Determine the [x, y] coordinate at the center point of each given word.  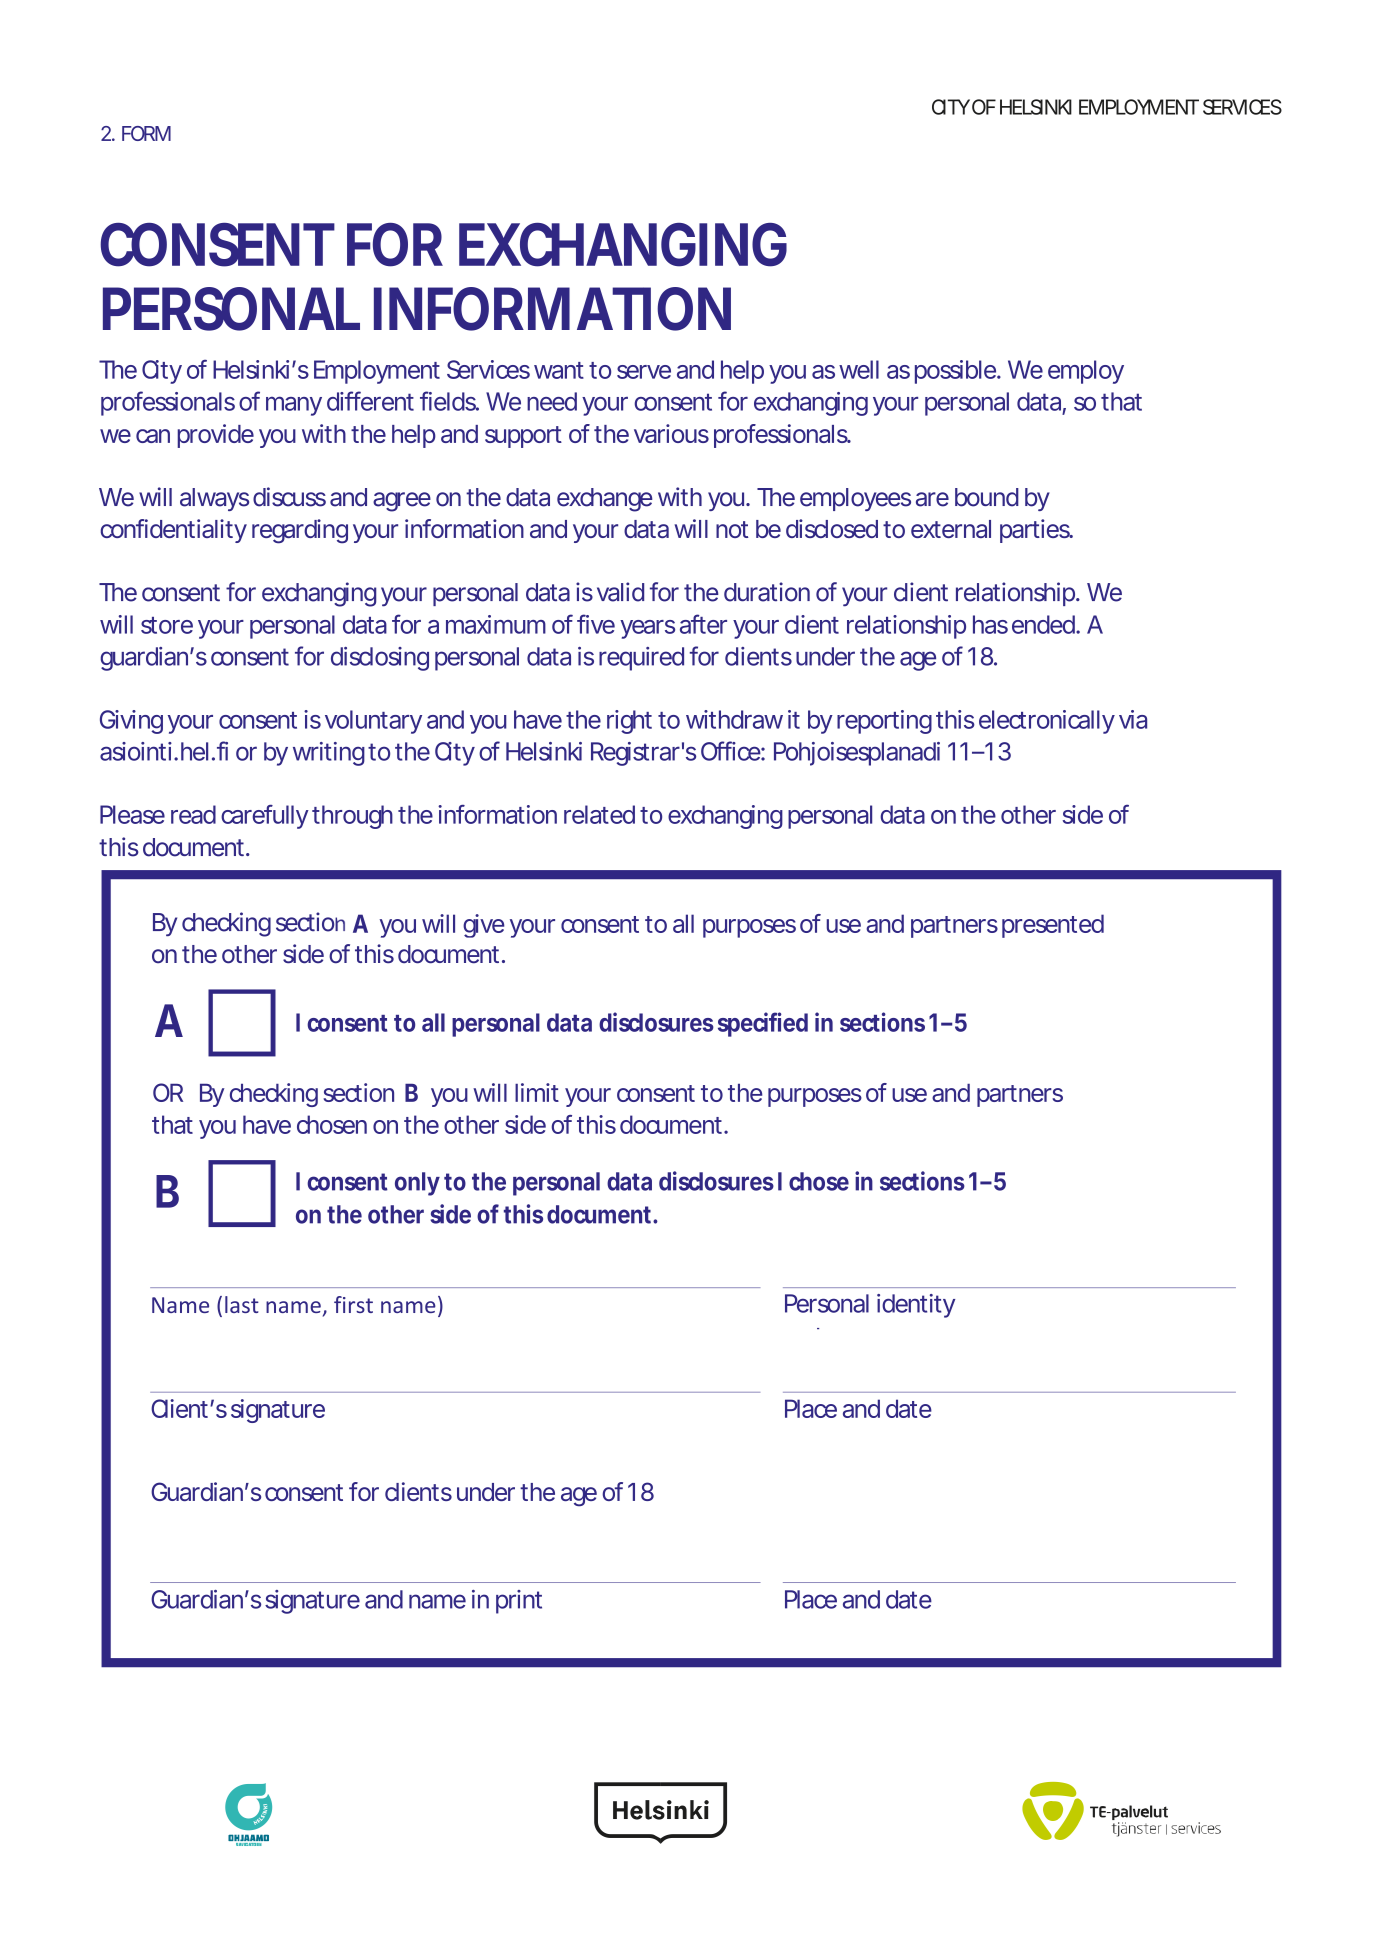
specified [763, 1024]
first [353, 1304]
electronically [1047, 722]
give [483, 926]
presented [1053, 926]
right [629, 722]
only [417, 1184]
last [242, 1304]
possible [956, 372]
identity [916, 1306]
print [519, 1602]
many [294, 406]
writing [329, 754]
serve [644, 372]
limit [537, 1092]
